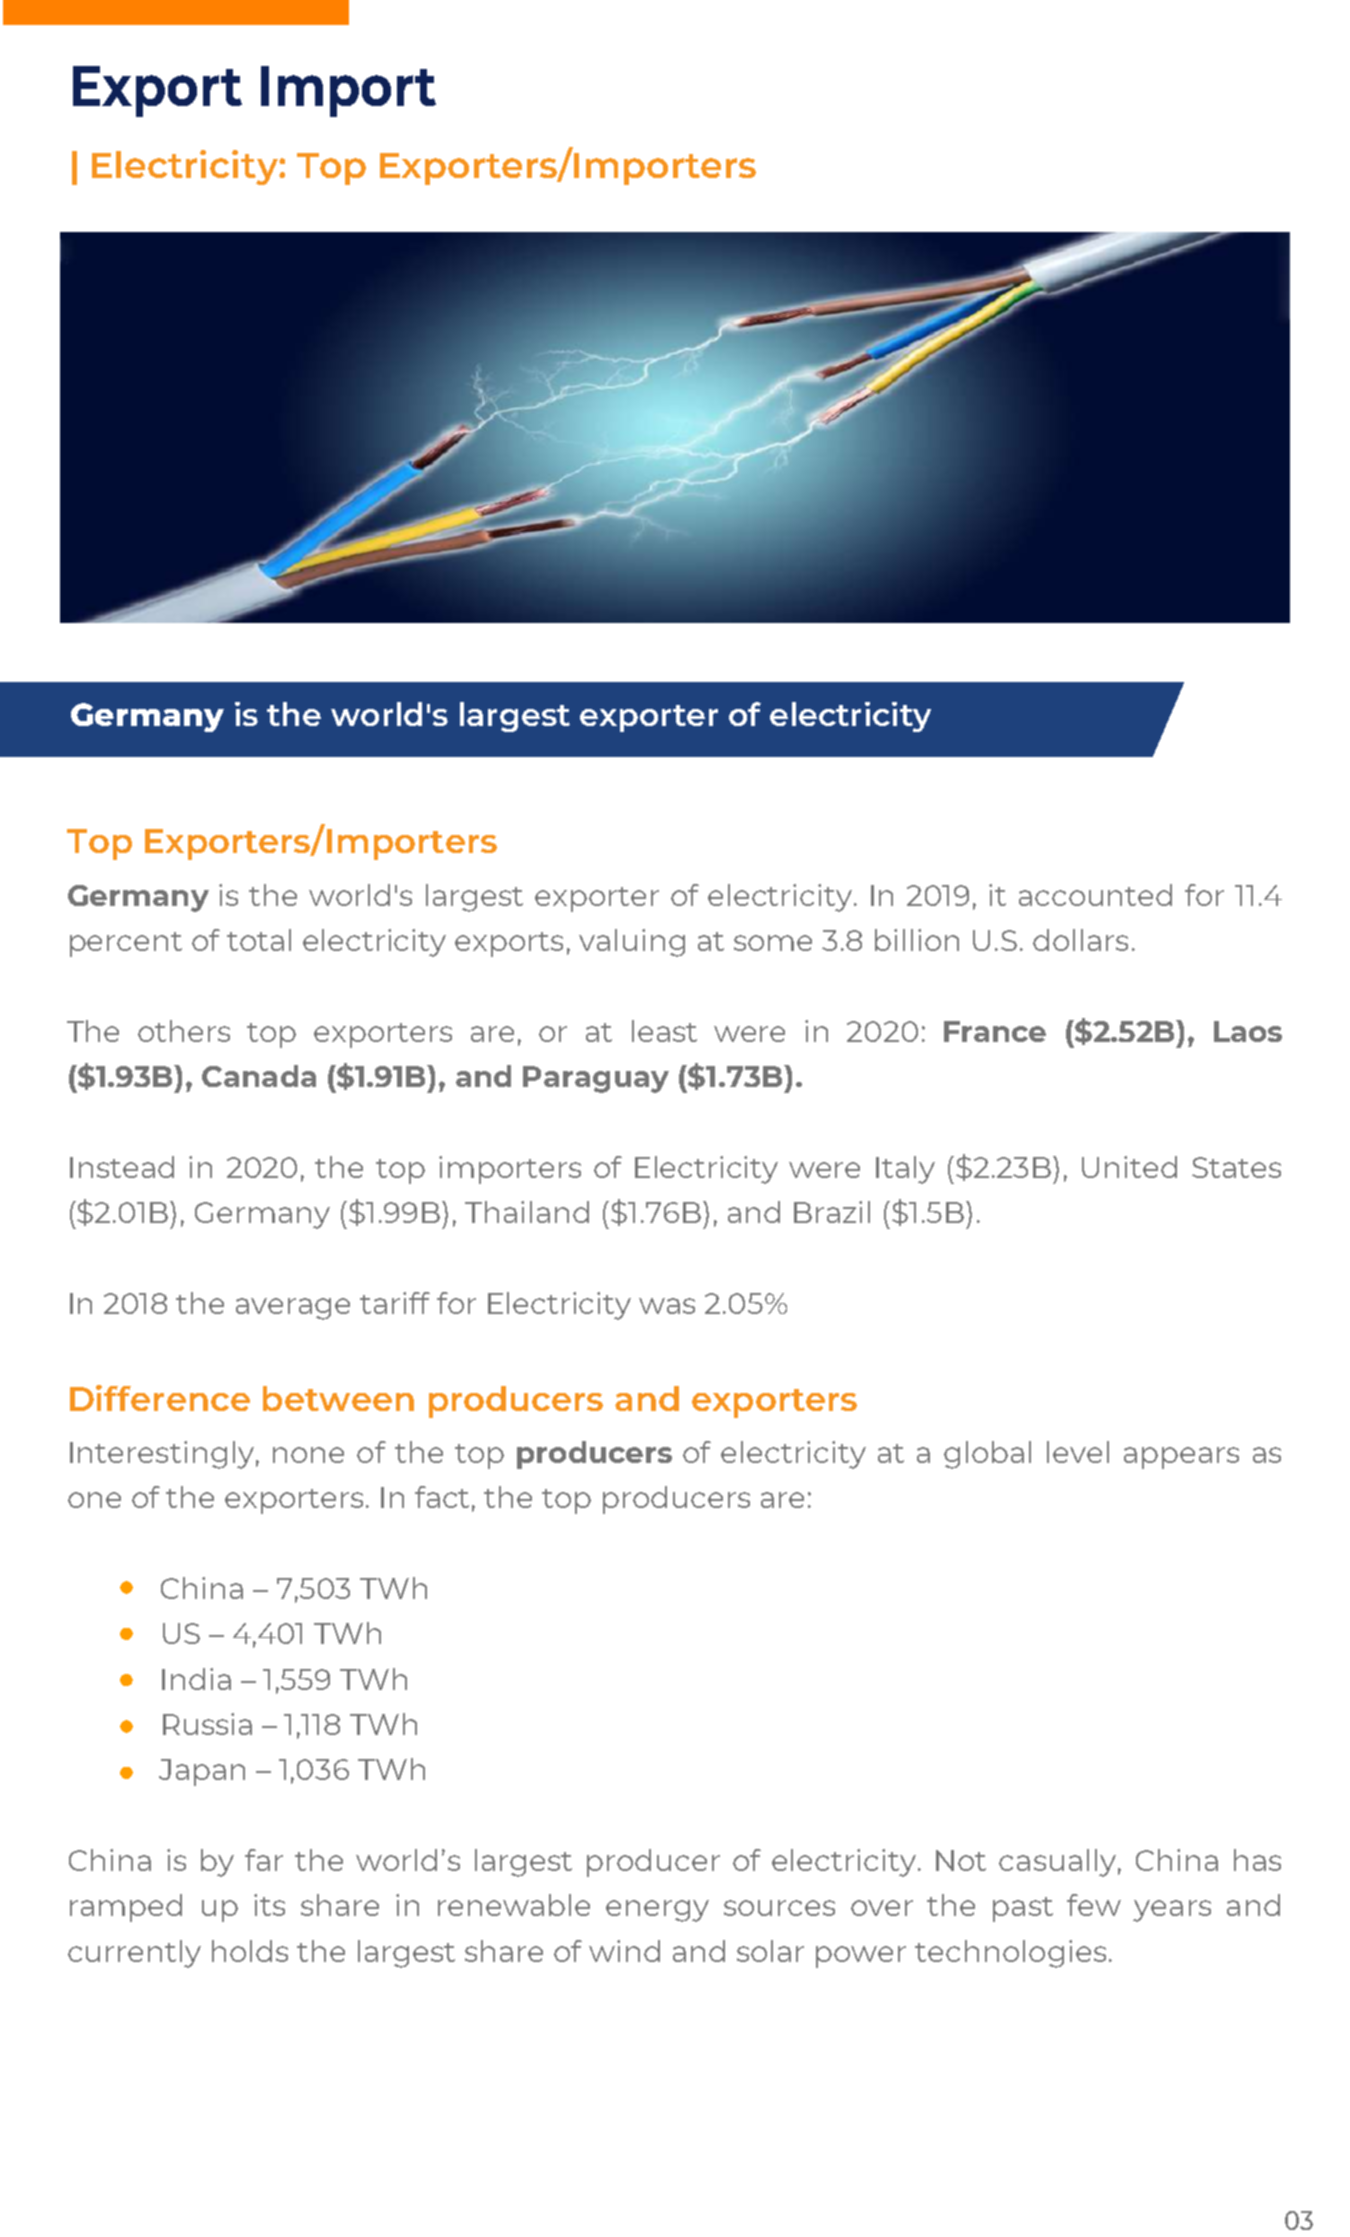  What do you see at coordinates (632, 943) in the page?
I see `valuing` at bounding box center [632, 943].
